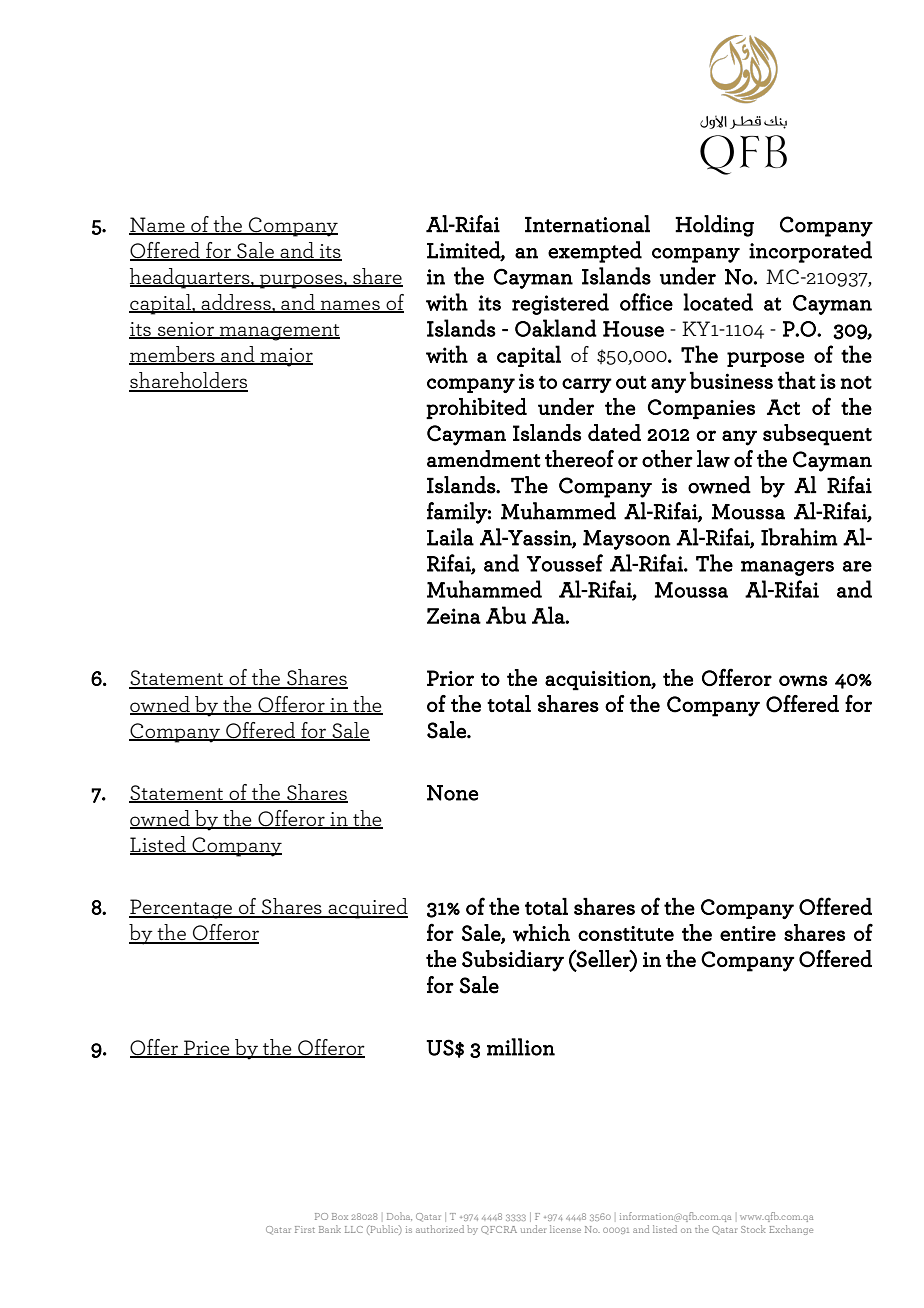  Describe the element at coordinates (506, 615) in the page. I see `Abu` at that location.
